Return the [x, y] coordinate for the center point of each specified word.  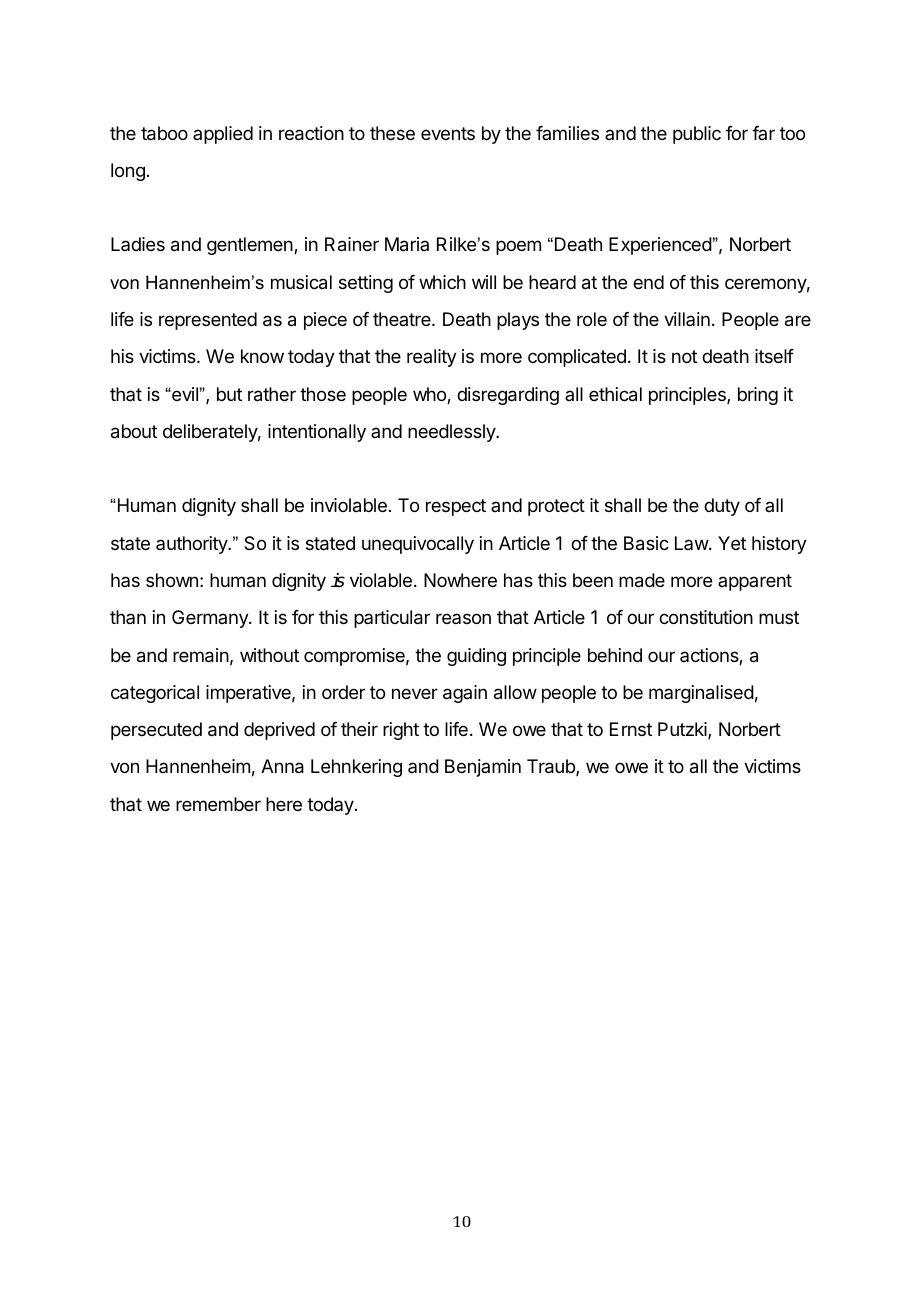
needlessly [452, 433]
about [134, 431]
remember [218, 804]
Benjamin [483, 768]
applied [223, 135]
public [697, 135]
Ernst [631, 729]
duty [722, 507]
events [448, 133]
